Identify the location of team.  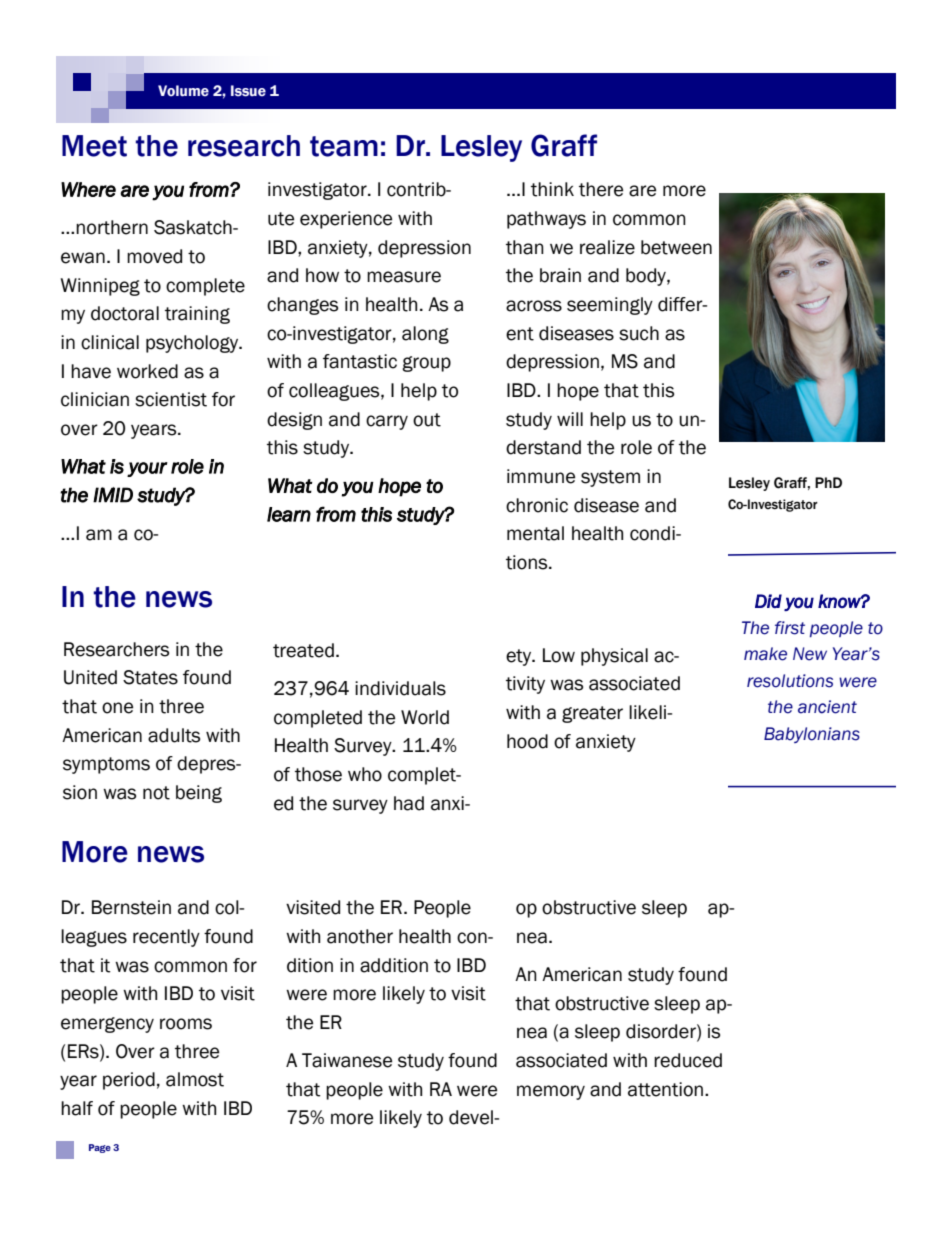
(344, 146).
